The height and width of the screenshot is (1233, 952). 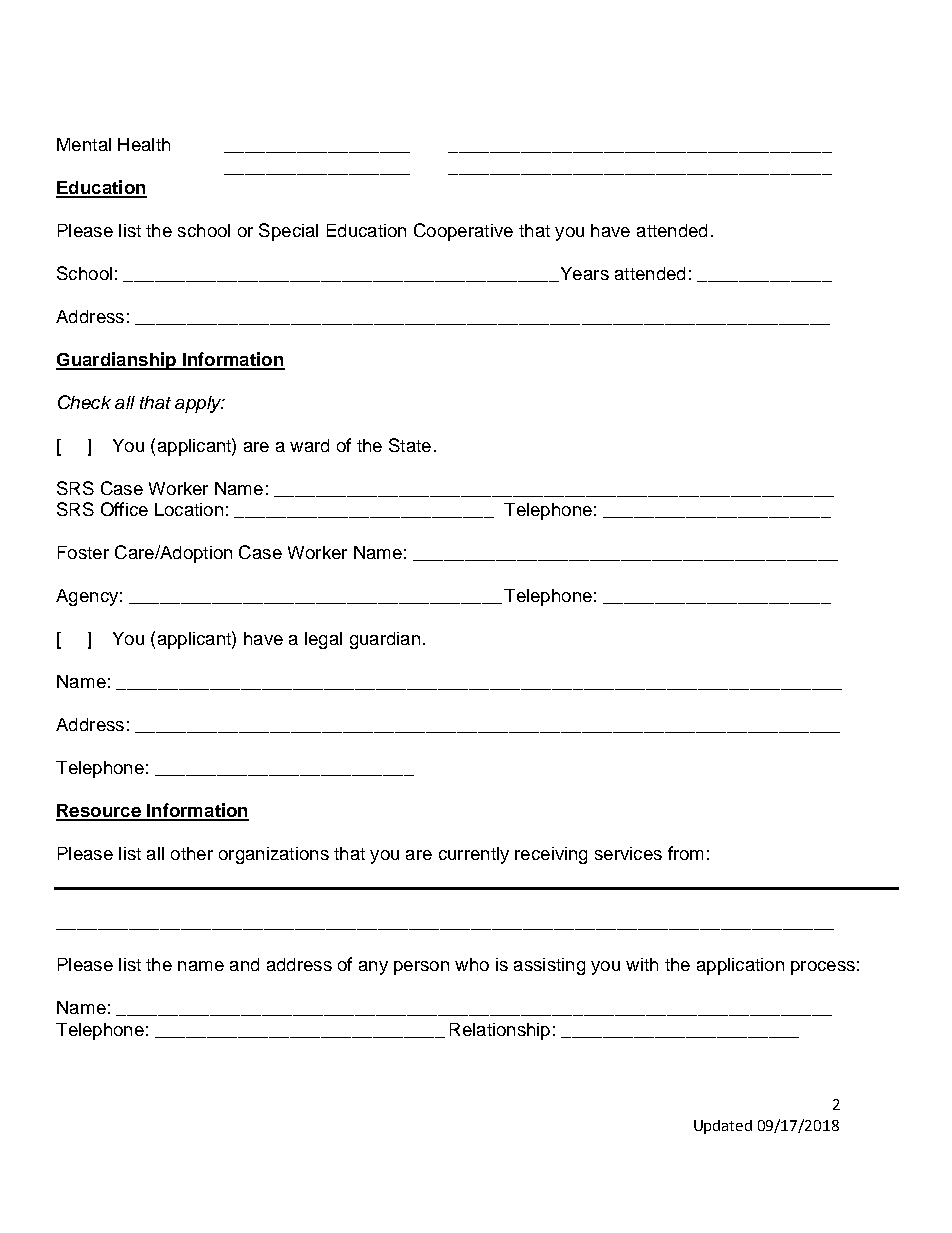 I want to click on ward, so click(x=309, y=445).
